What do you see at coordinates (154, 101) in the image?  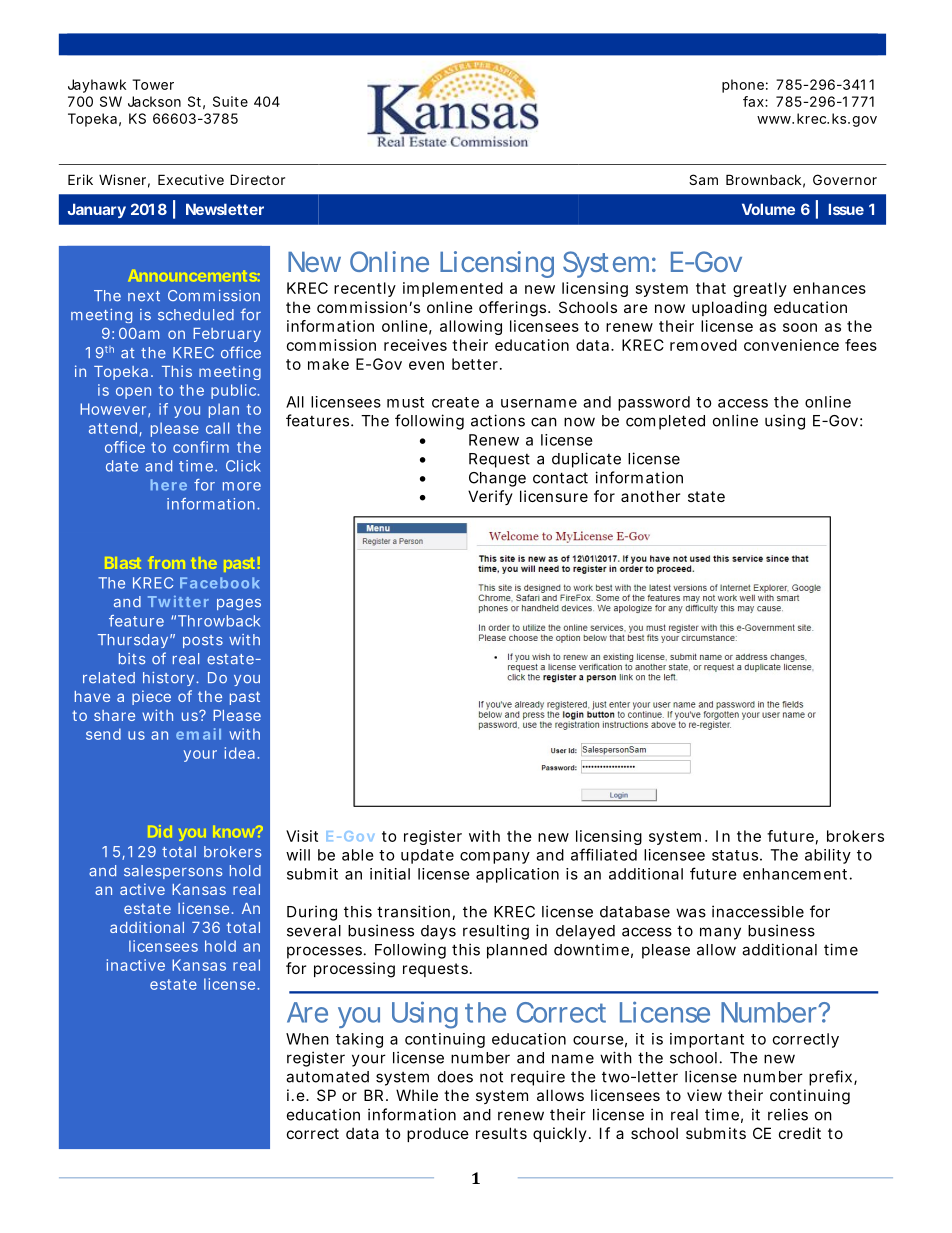 I see `Jackson` at bounding box center [154, 101].
